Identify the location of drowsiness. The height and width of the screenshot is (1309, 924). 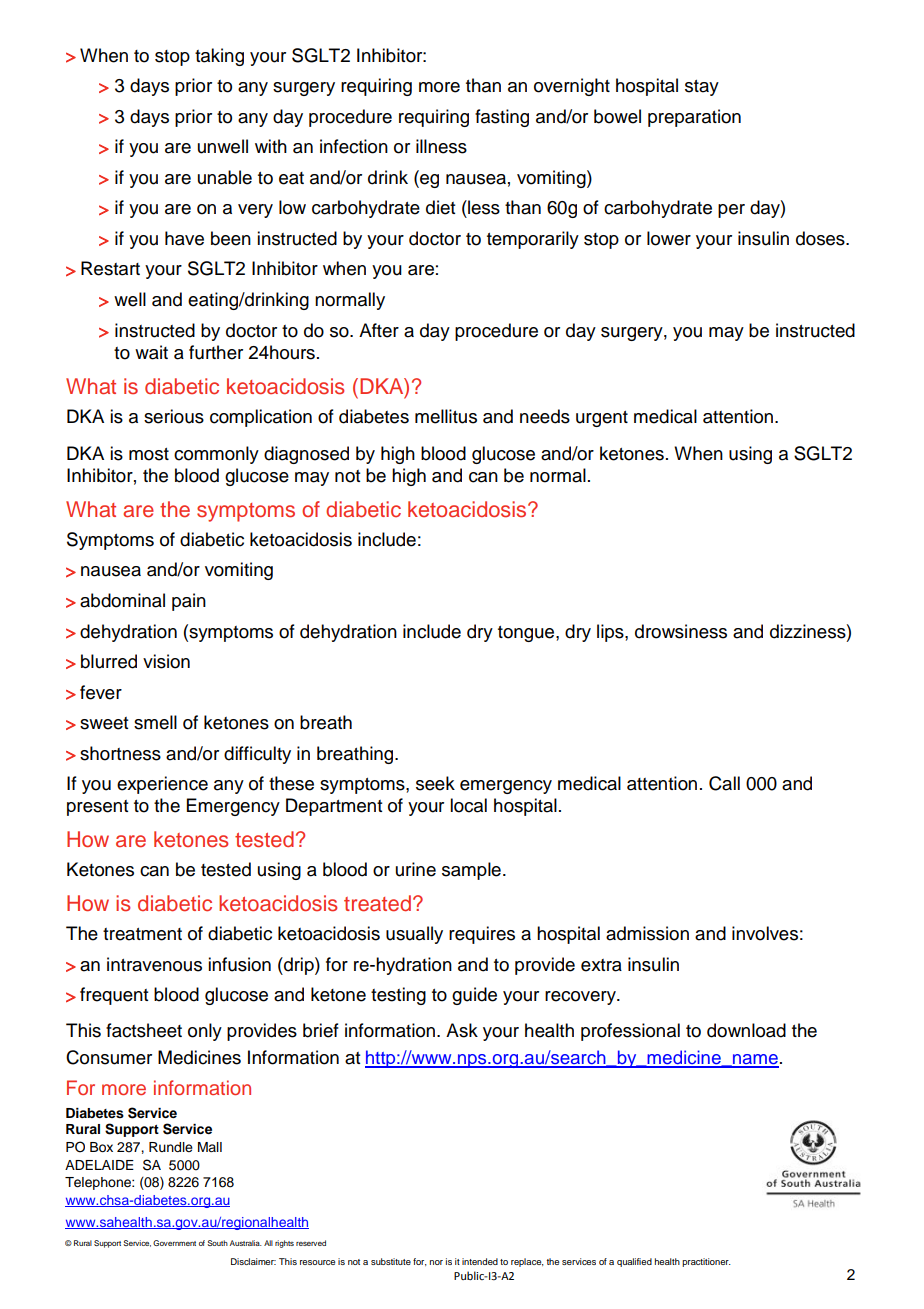
(681, 631).
